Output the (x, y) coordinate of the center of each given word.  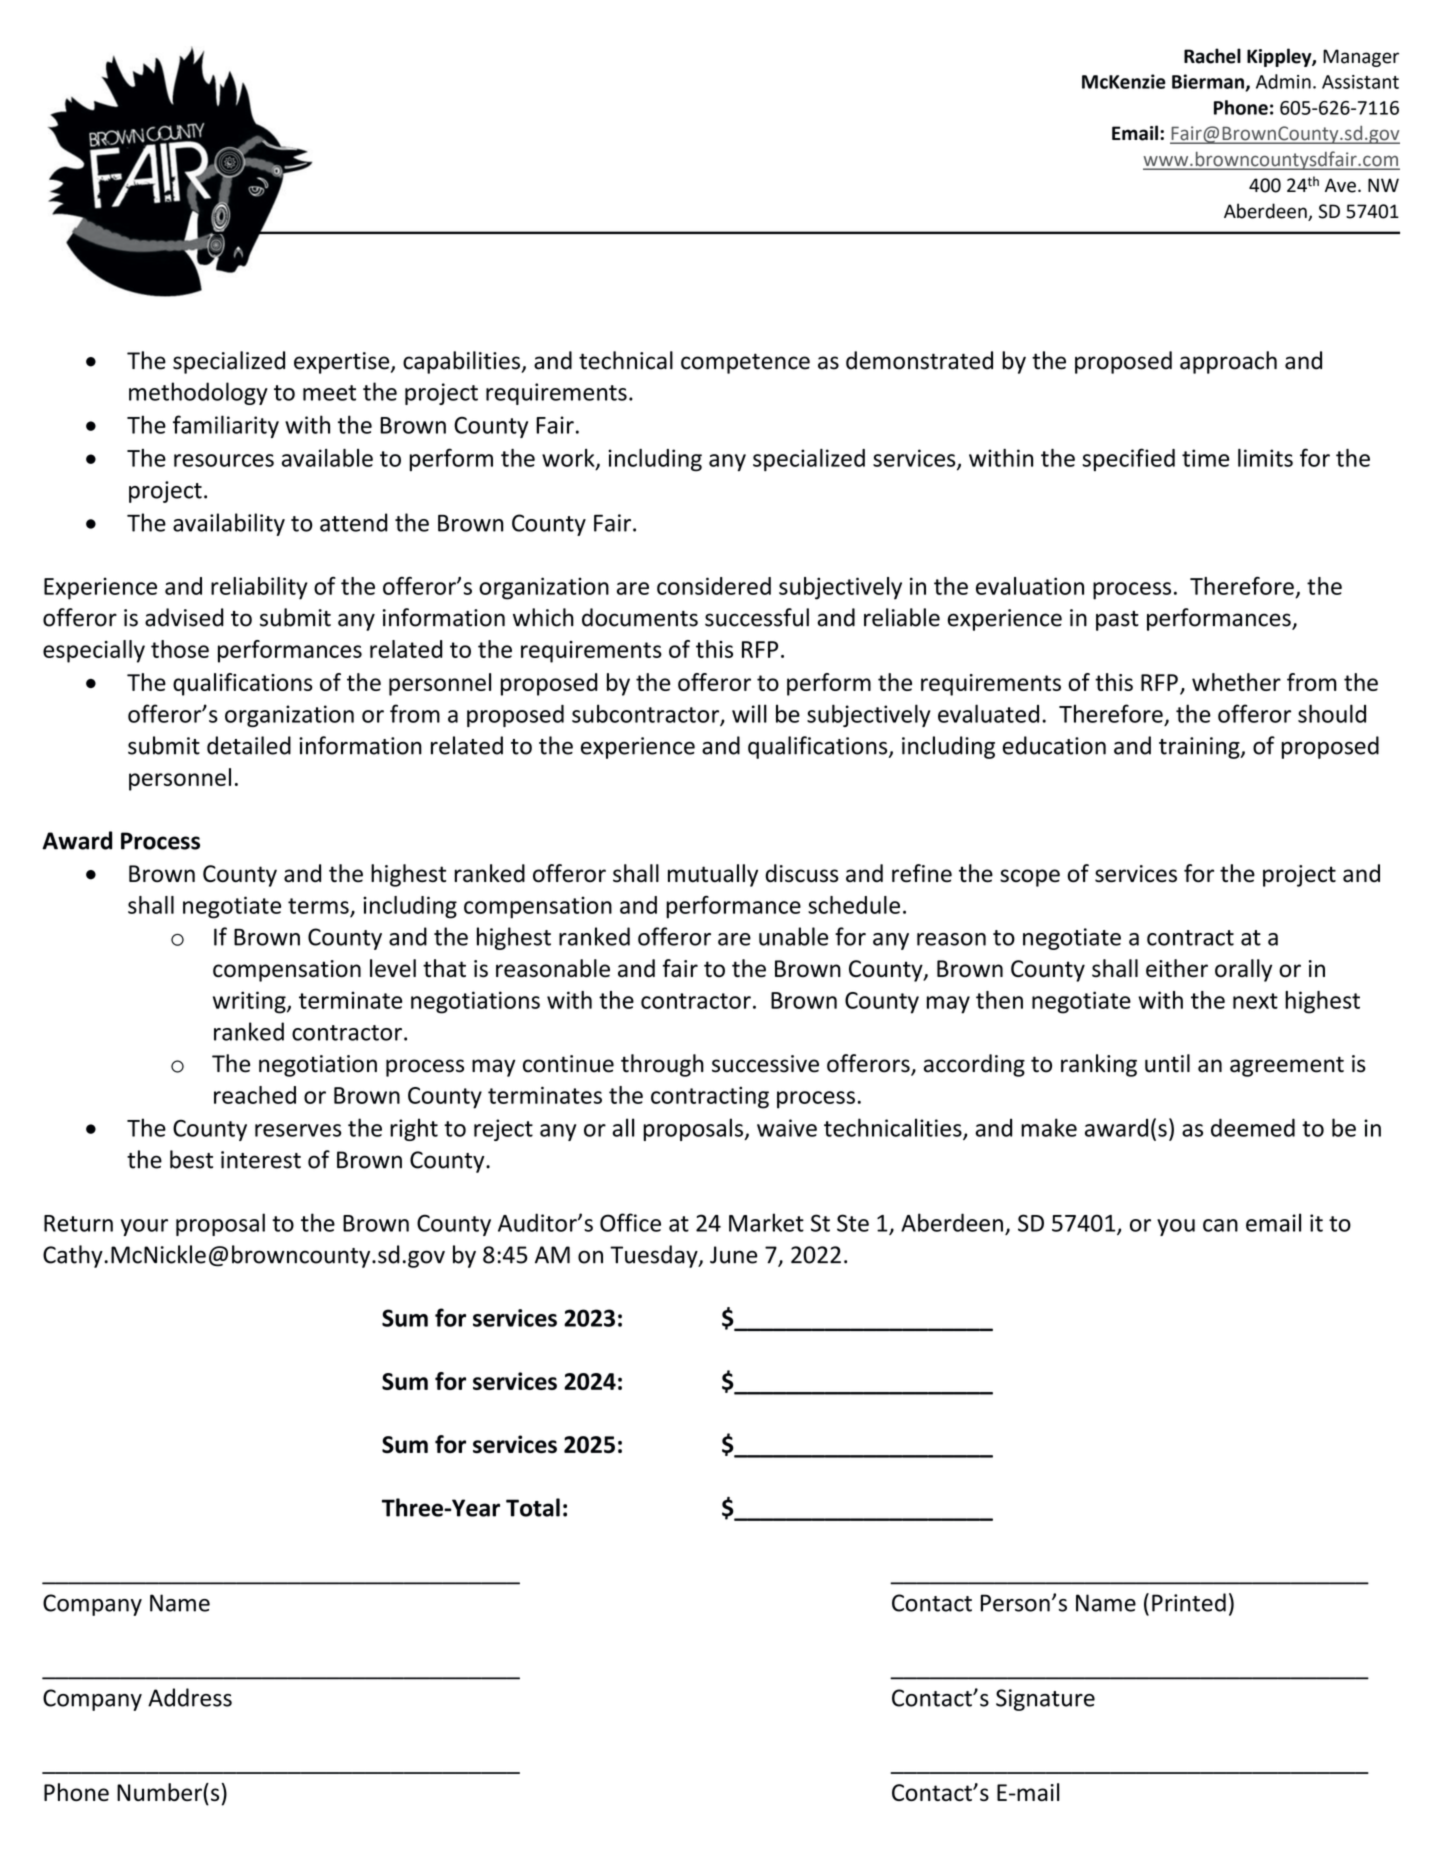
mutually (713, 875)
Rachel (1212, 56)
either (1177, 968)
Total (533, 1507)
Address (190, 1697)
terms (318, 906)
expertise (343, 363)
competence (745, 363)
